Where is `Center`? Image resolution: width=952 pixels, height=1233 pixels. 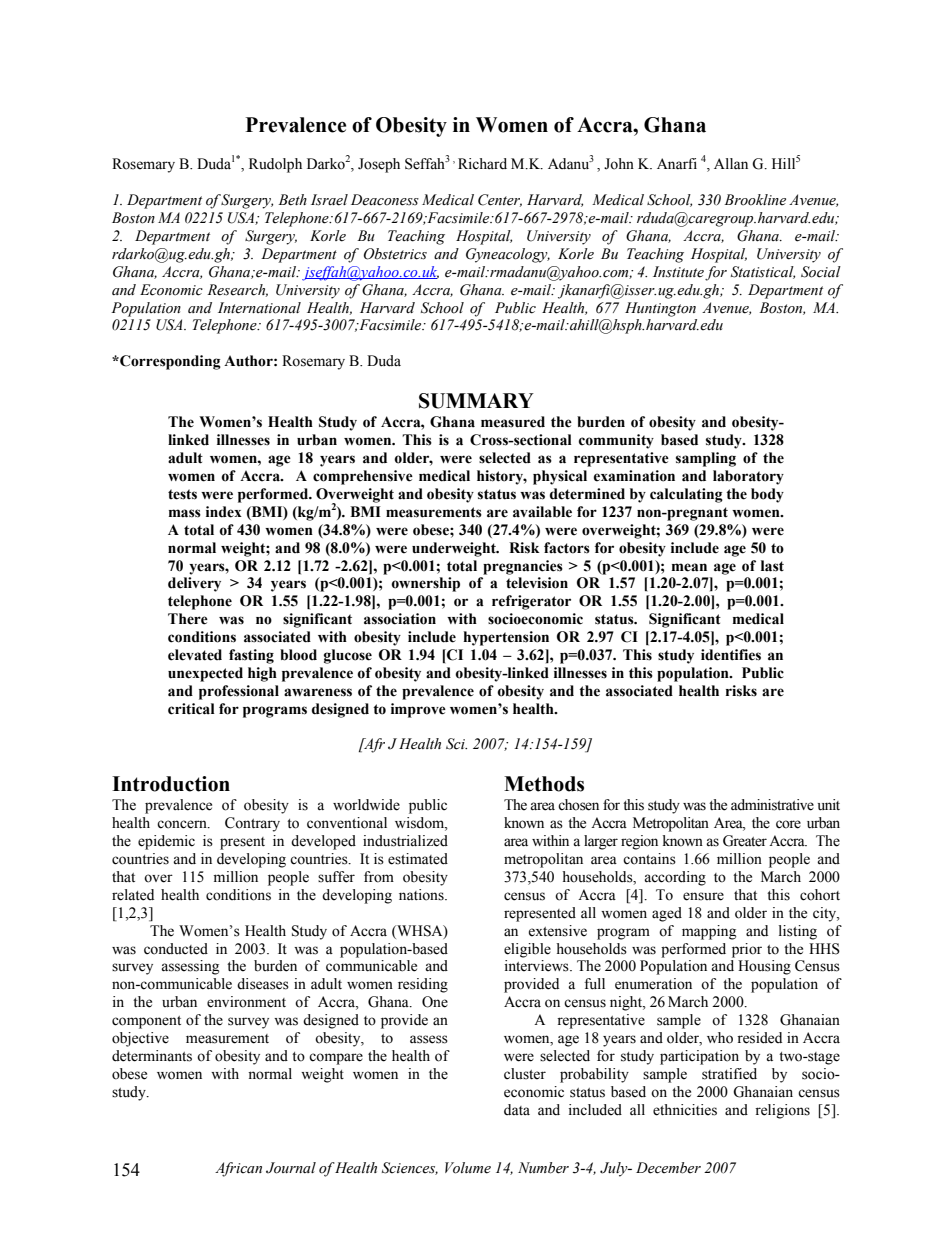 Center is located at coordinates (500, 200).
